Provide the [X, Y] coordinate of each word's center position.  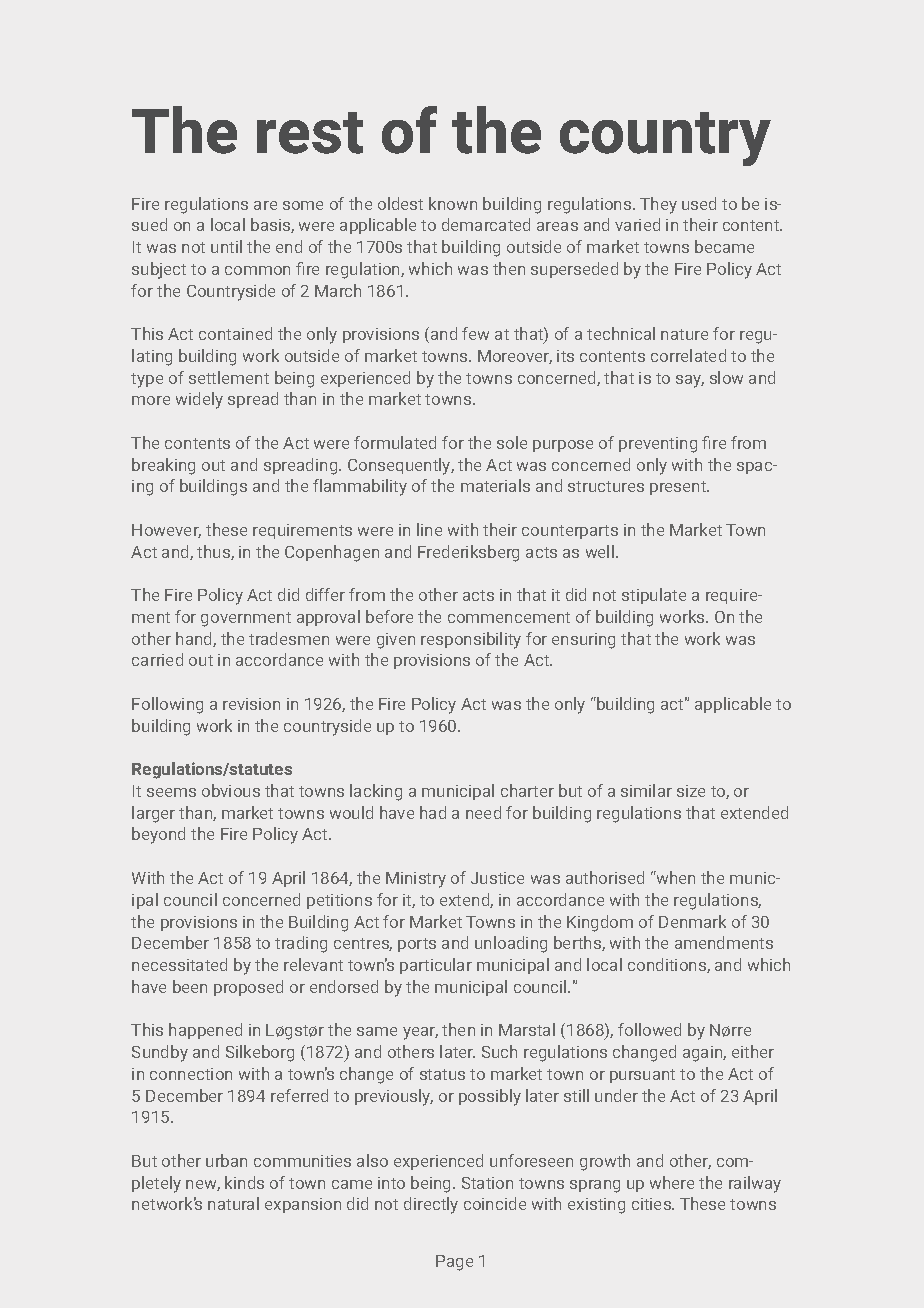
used [699, 203]
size [691, 791]
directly [431, 1205]
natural [233, 1203]
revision [251, 704]
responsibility [471, 640]
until [226, 246]
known [453, 203]
